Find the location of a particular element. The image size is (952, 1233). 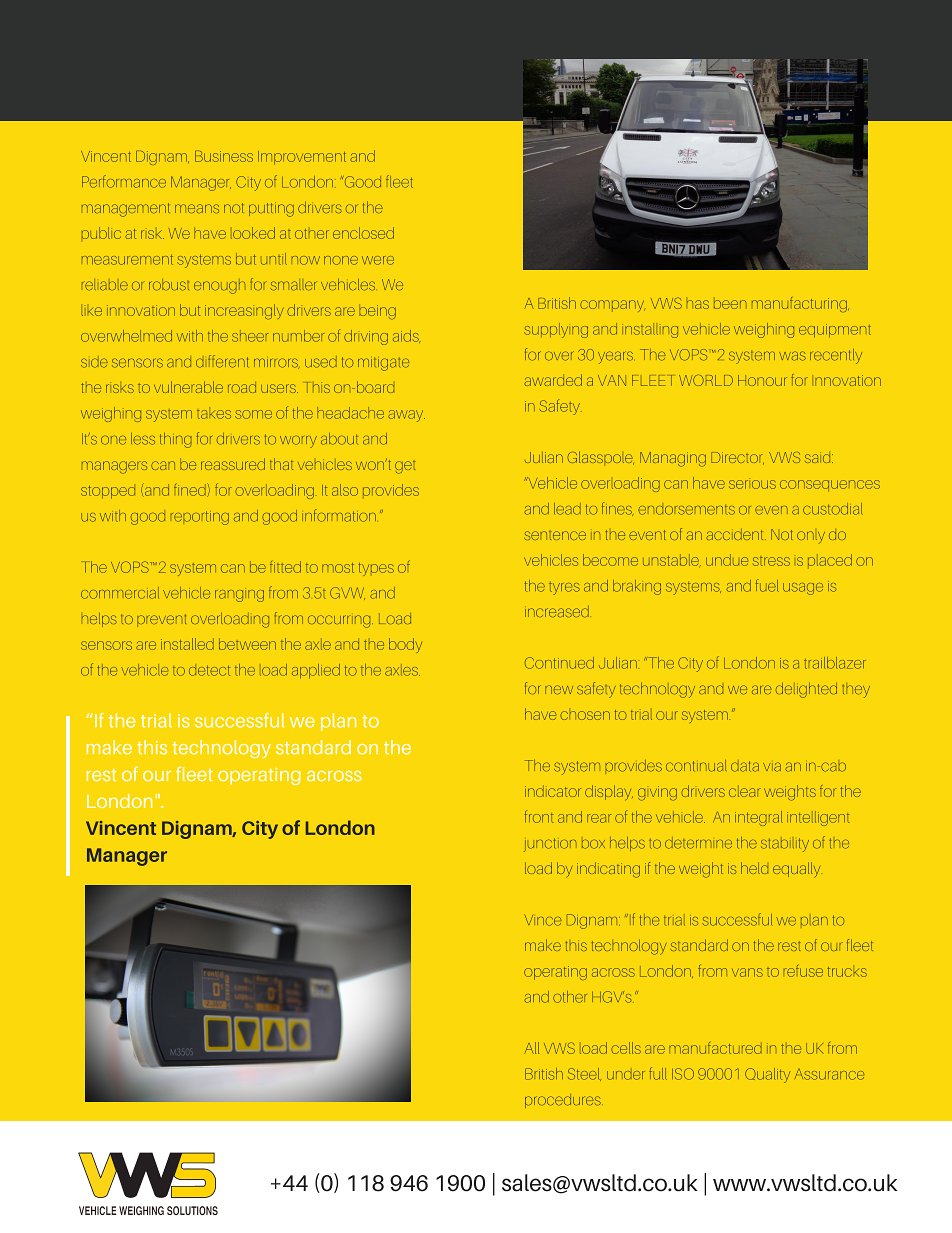

stability is located at coordinates (785, 845).
